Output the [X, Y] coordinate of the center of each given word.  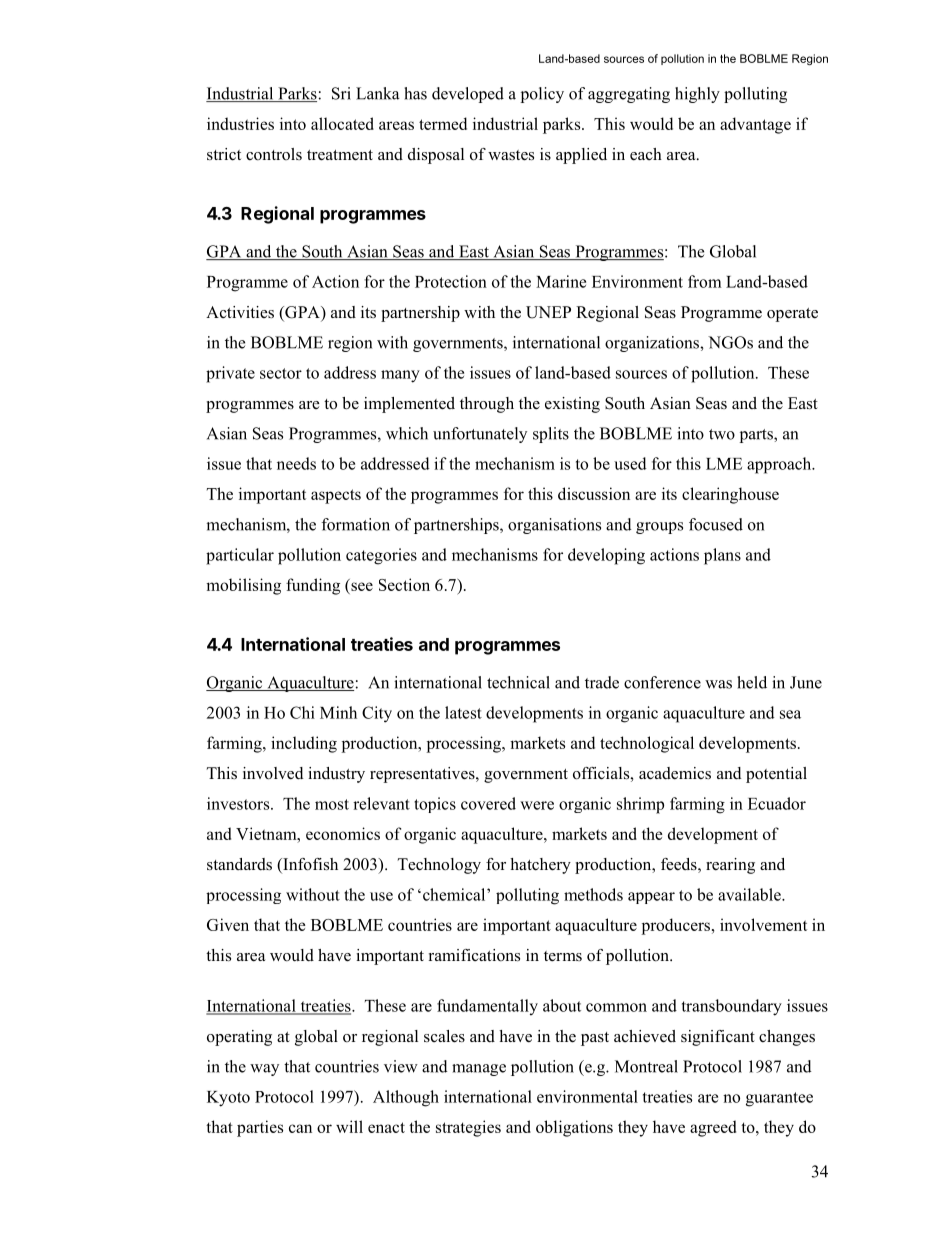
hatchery [540, 866]
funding [313, 586]
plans [722, 556]
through [487, 405]
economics [343, 833]
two [722, 434]
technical [518, 682]
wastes [511, 155]
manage [479, 1070]
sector [281, 373]
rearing [730, 866]
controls [274, 154]
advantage [755, 125]
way [264, 1070]
